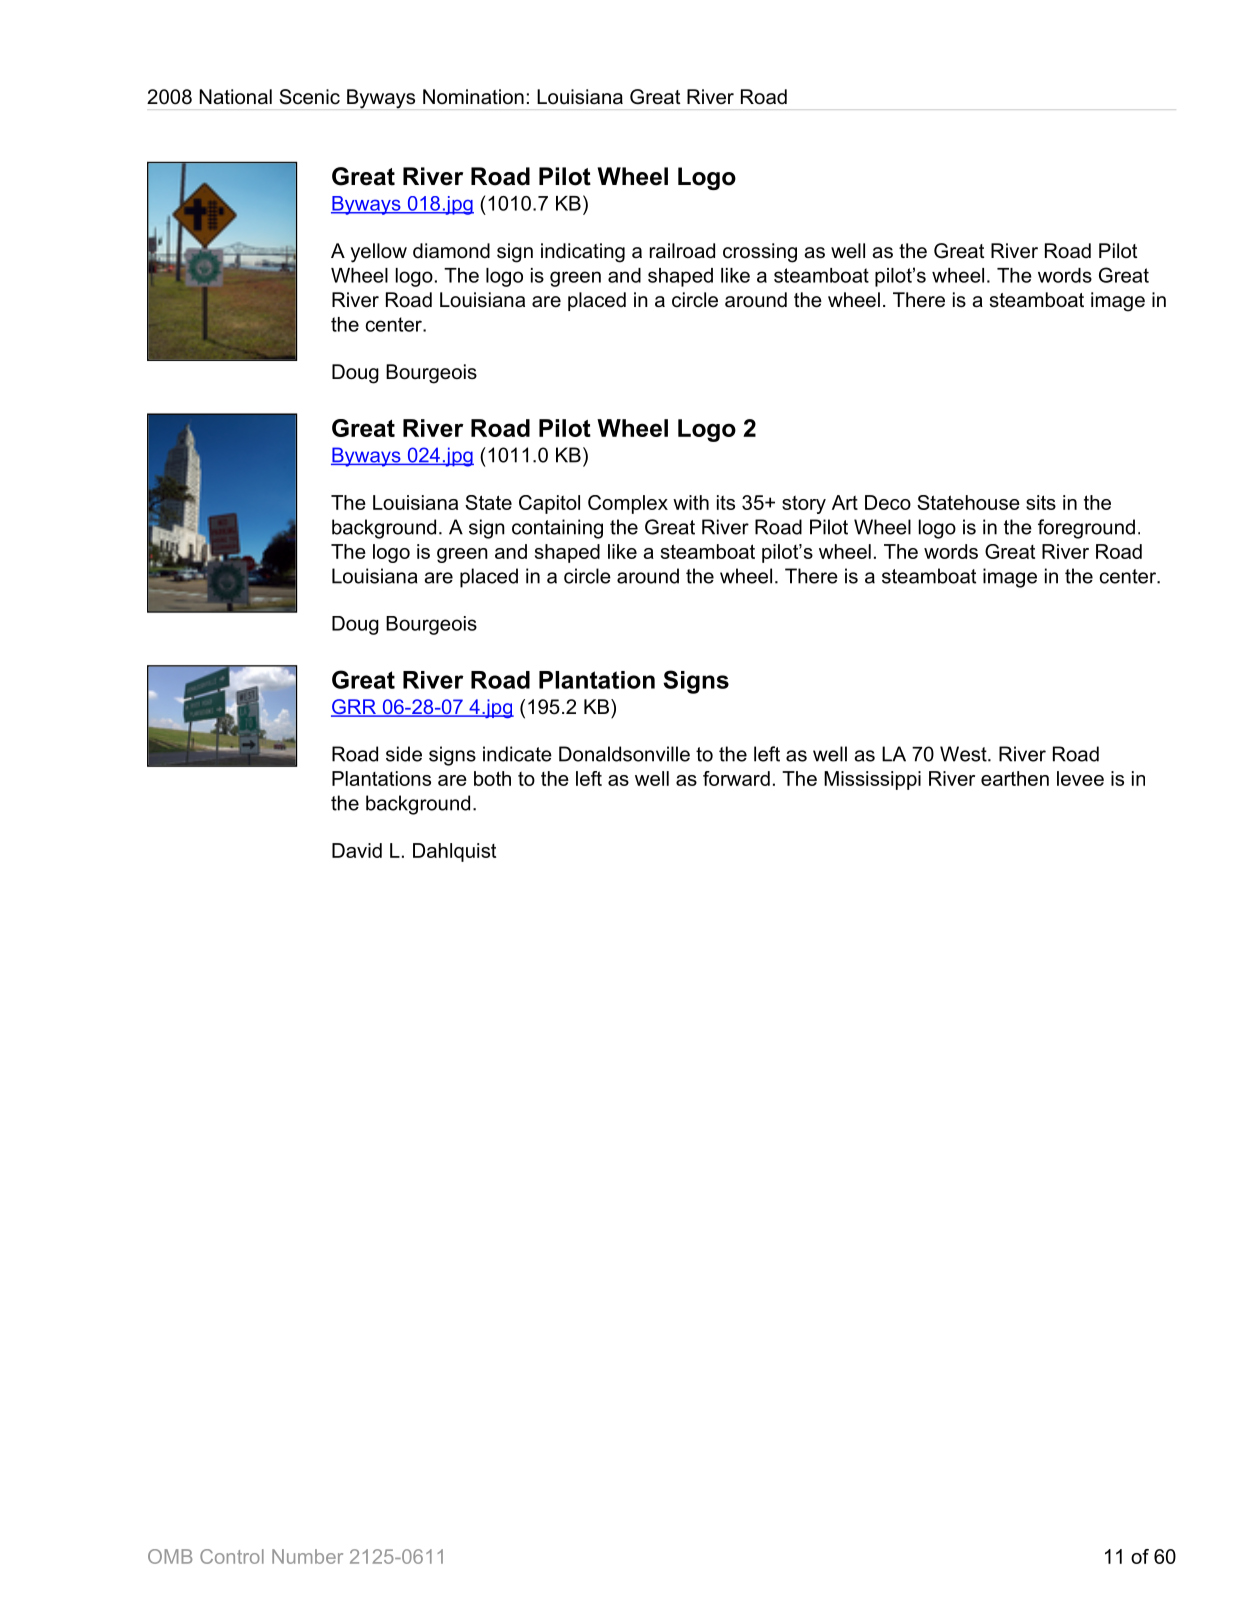 Image resolution: width=1250 pixels, height=1618 pixels. I want to click on Number, so click(307, 1556).
